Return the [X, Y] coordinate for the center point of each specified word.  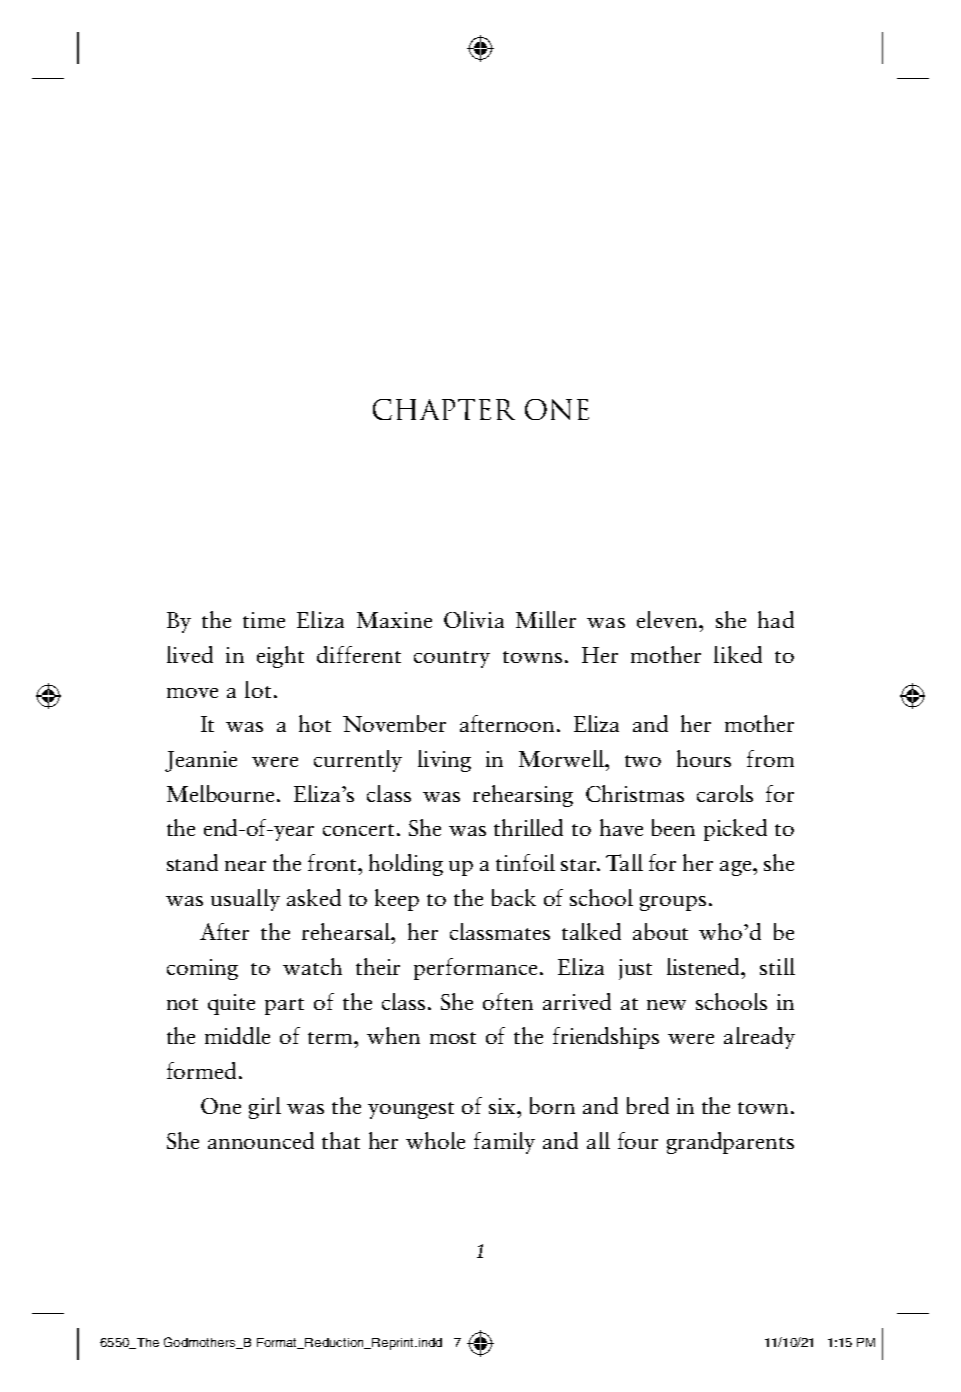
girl [265, 1108]
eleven [669, 619]
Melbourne [220, 793]
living [444, 761]
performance [475, 969]
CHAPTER [444, 409]
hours [704, 758]
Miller [546, 619]
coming [202, 969]
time [264, 620]
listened [705, 966]
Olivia [474, 619]
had [776, 619]
